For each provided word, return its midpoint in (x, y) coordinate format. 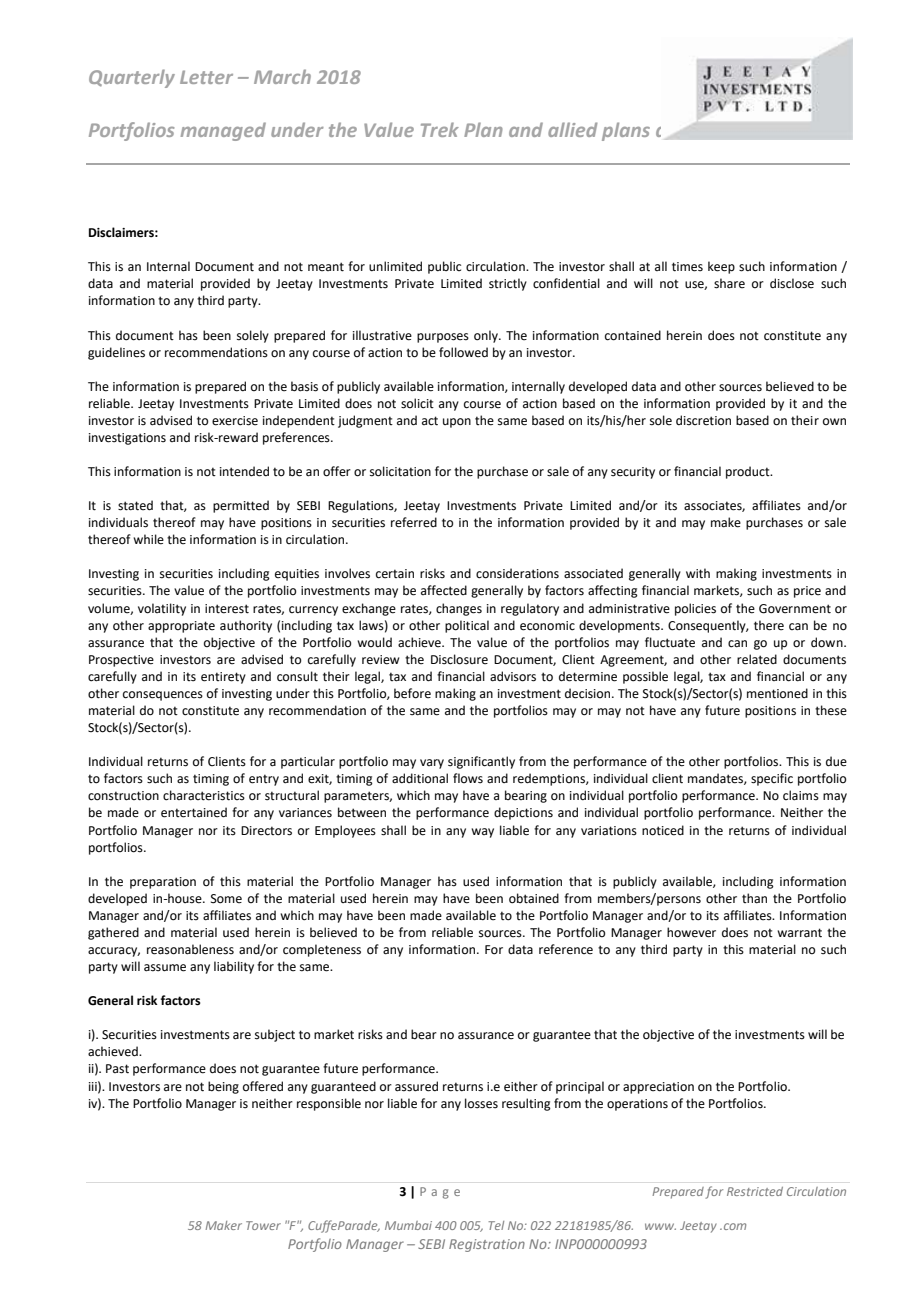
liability (234, 967)
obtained (534, 898)
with (698, 573)
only (487, 336)
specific (772, 779)
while (148, 539)
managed (223, 131)
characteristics (204, 795)
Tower (263, 1225)
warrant (799, 933)
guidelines (116, 353)
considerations (517, 573)
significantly (481, 762)
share (729, 283)
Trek (440, 129)
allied (573, 129)
